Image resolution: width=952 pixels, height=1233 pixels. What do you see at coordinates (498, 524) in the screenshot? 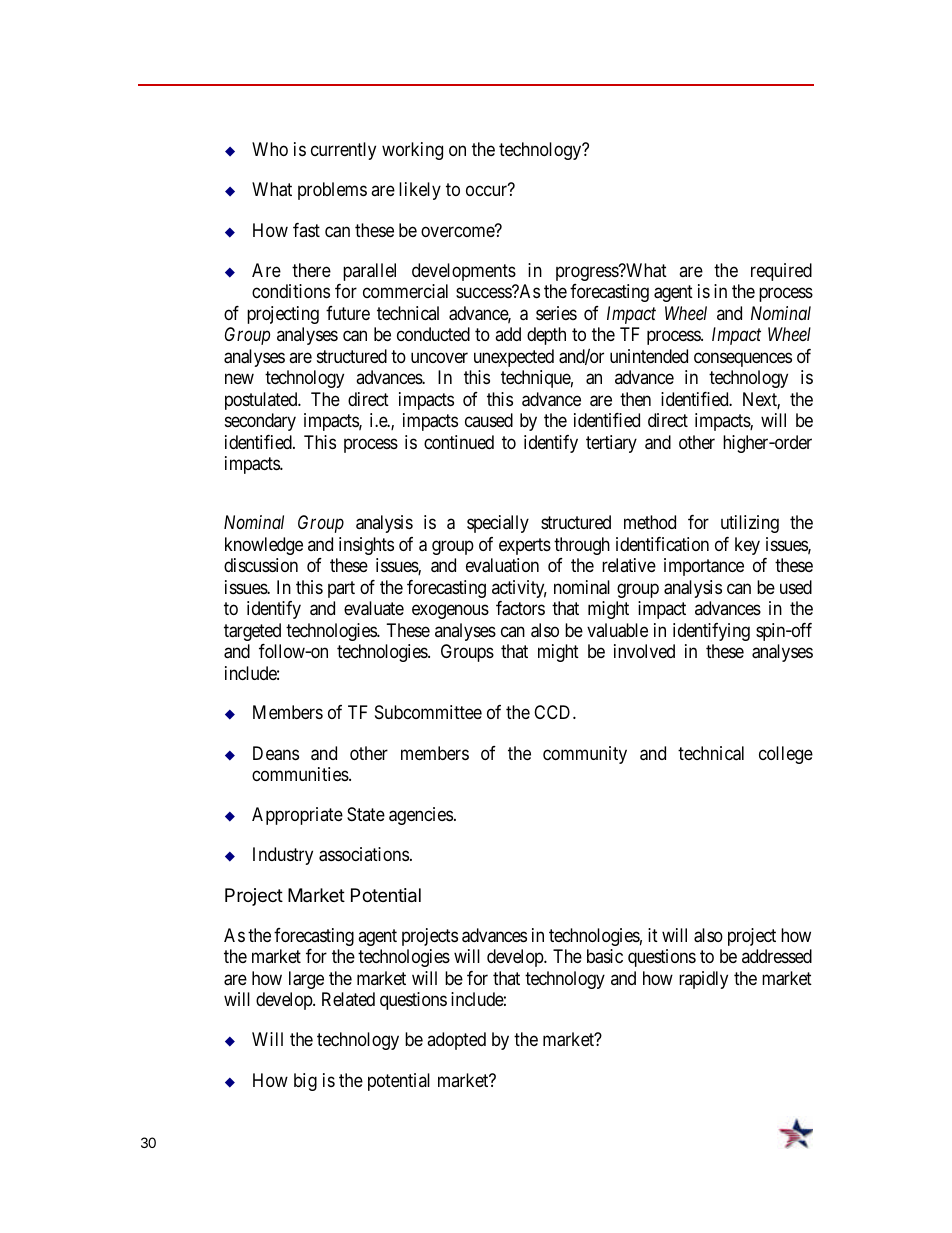
I see `specially` at bounding box center [498, 524].
